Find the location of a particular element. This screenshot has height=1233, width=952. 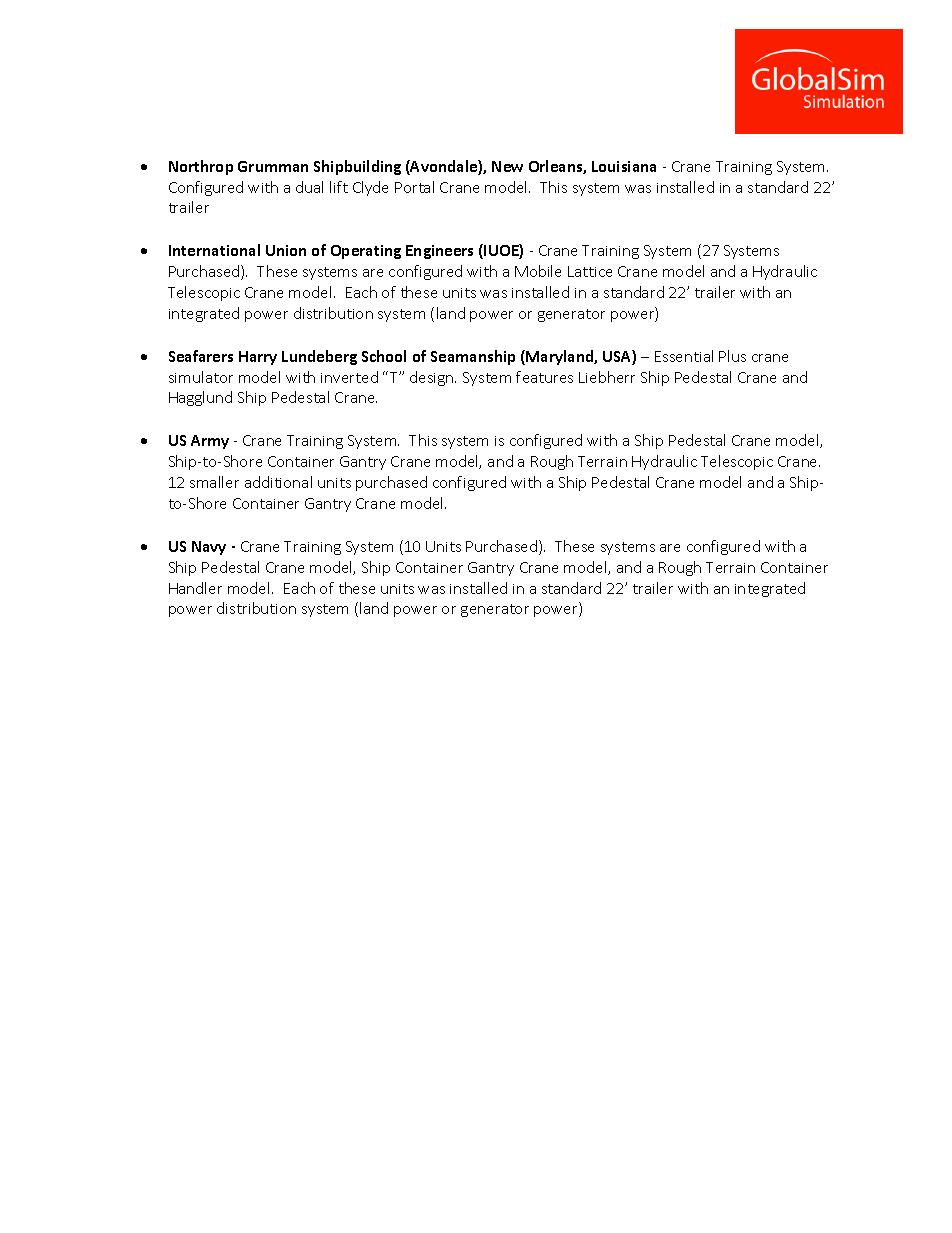

Grumman is located at coordinates (273, 166).
